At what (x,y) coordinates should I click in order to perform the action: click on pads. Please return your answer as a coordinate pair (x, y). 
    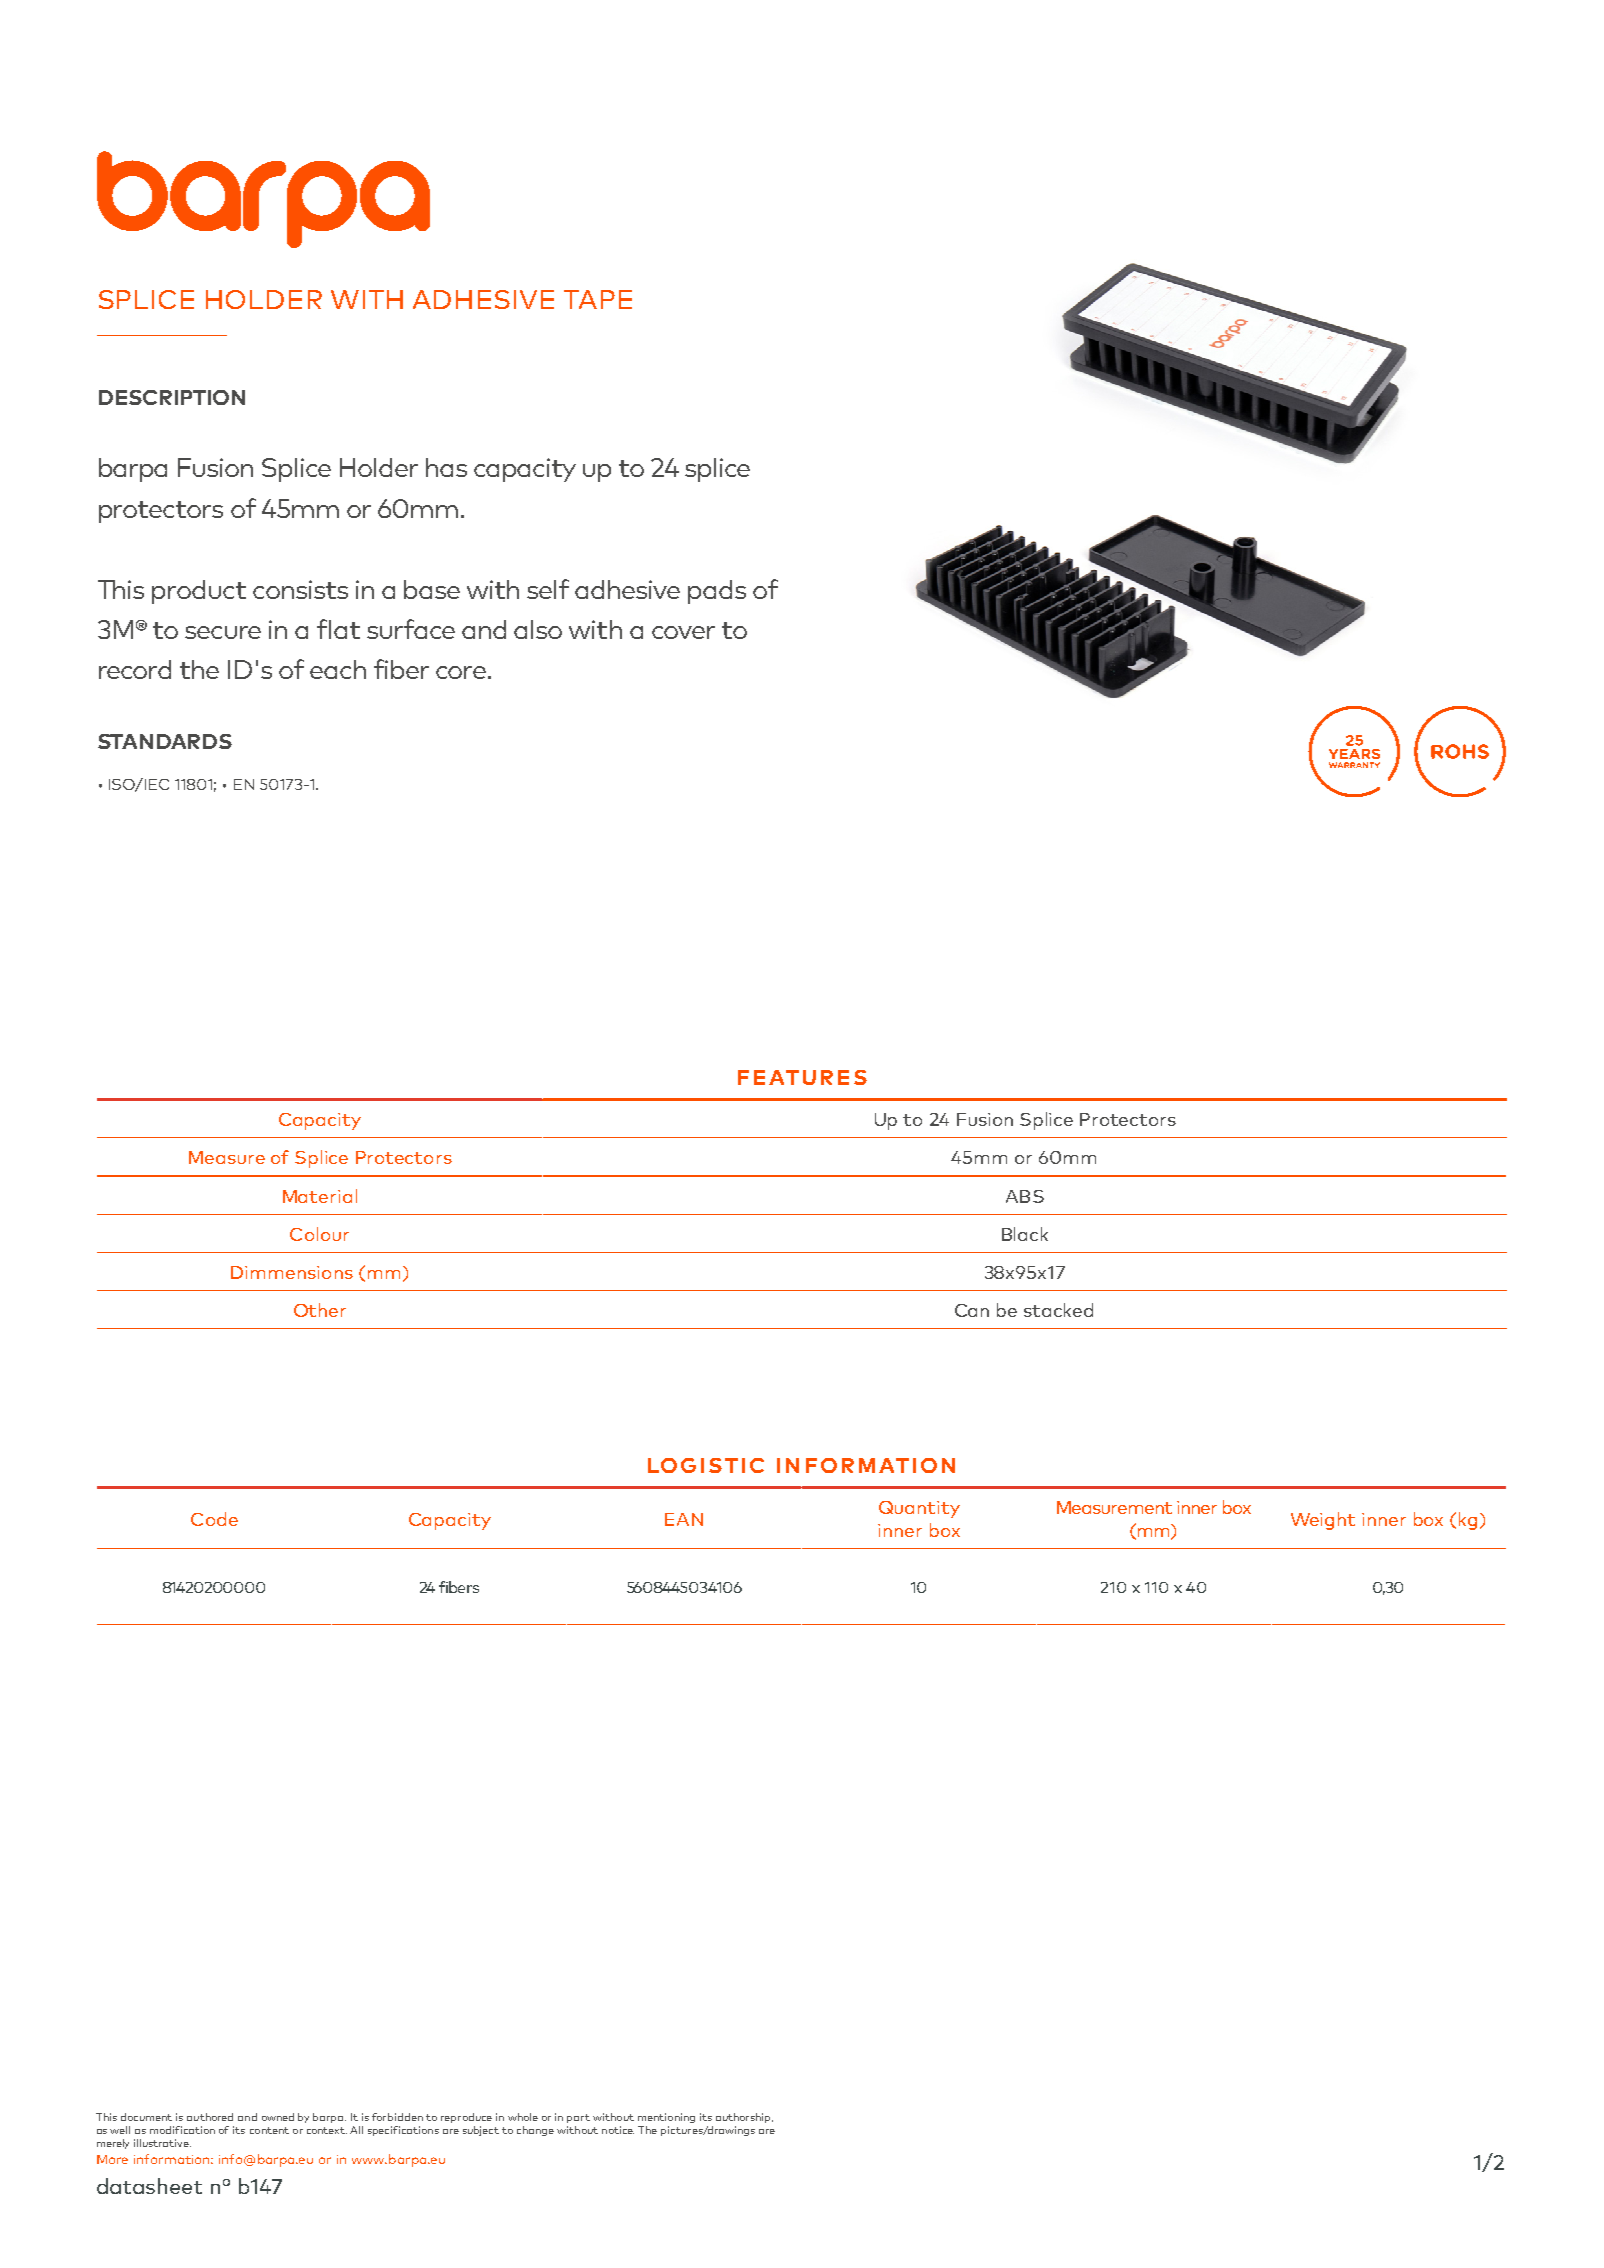
    Looking at the image, I should click on (717, 592).
